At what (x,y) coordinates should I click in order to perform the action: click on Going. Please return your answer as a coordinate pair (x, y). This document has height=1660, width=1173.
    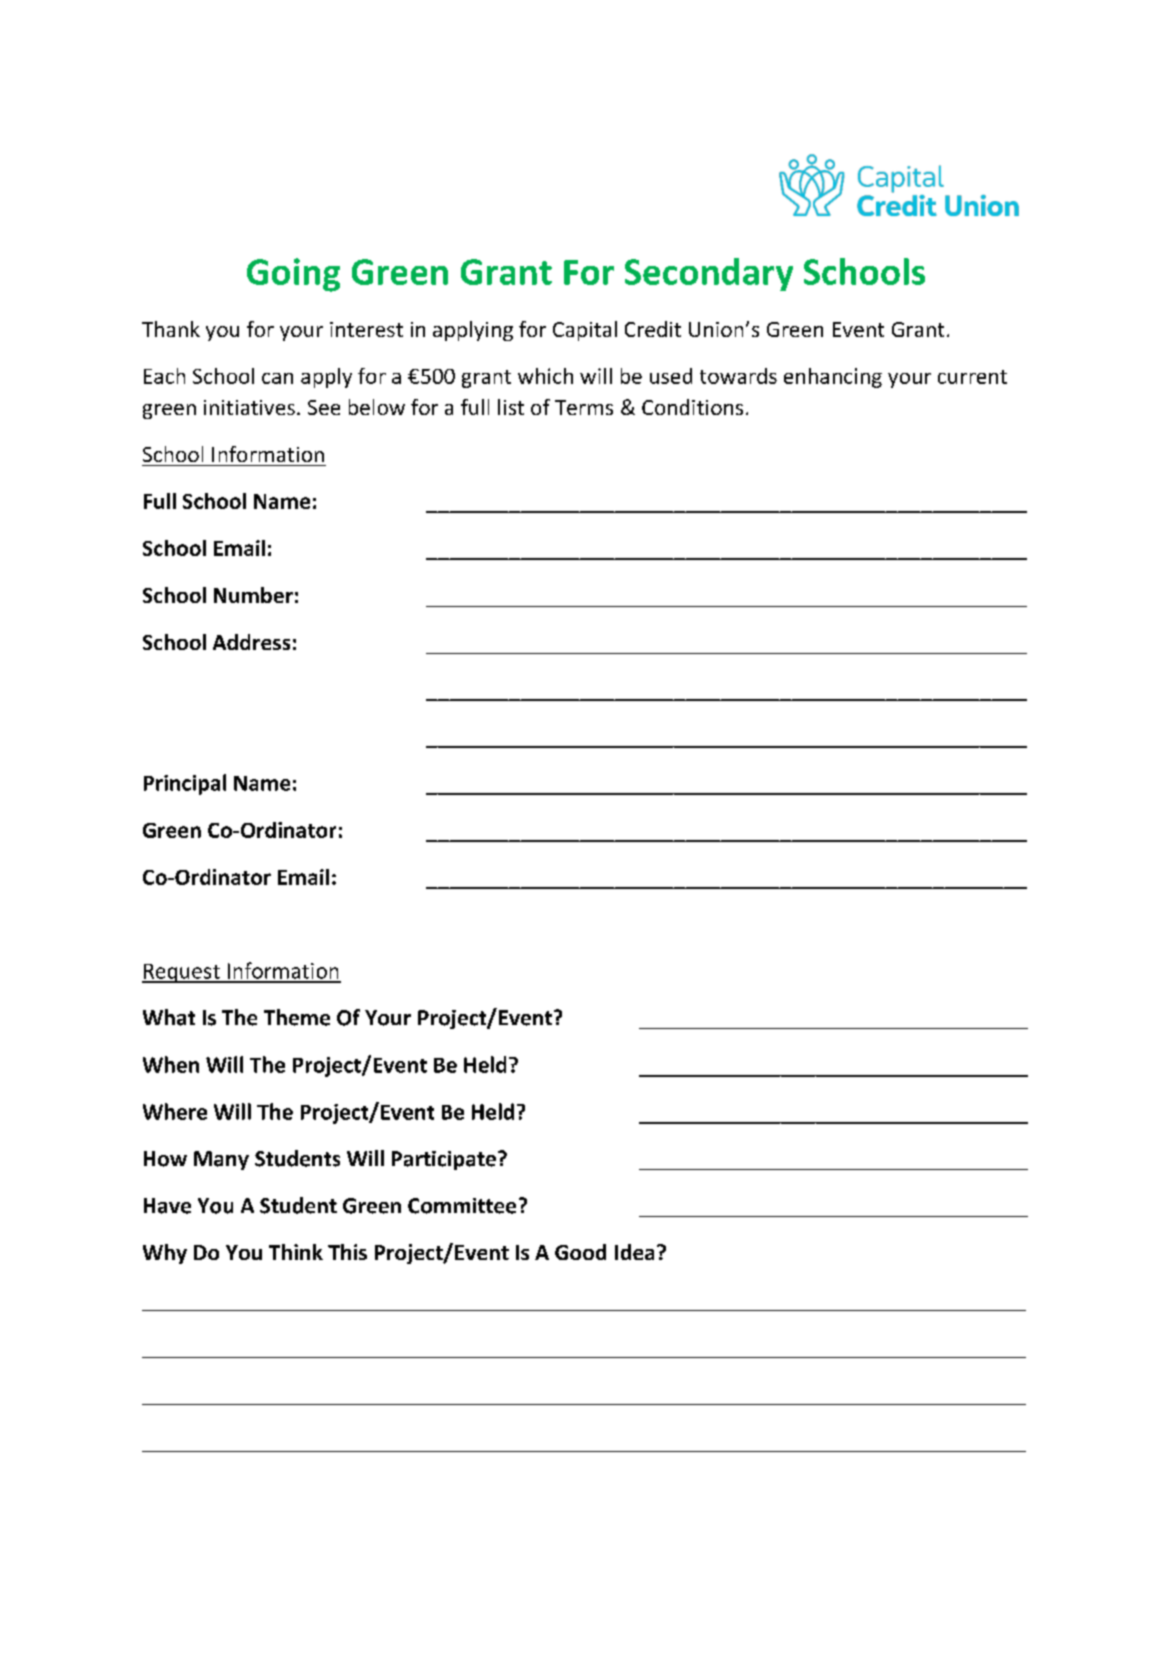
    Looking at the image, I should click on (293, 275).
